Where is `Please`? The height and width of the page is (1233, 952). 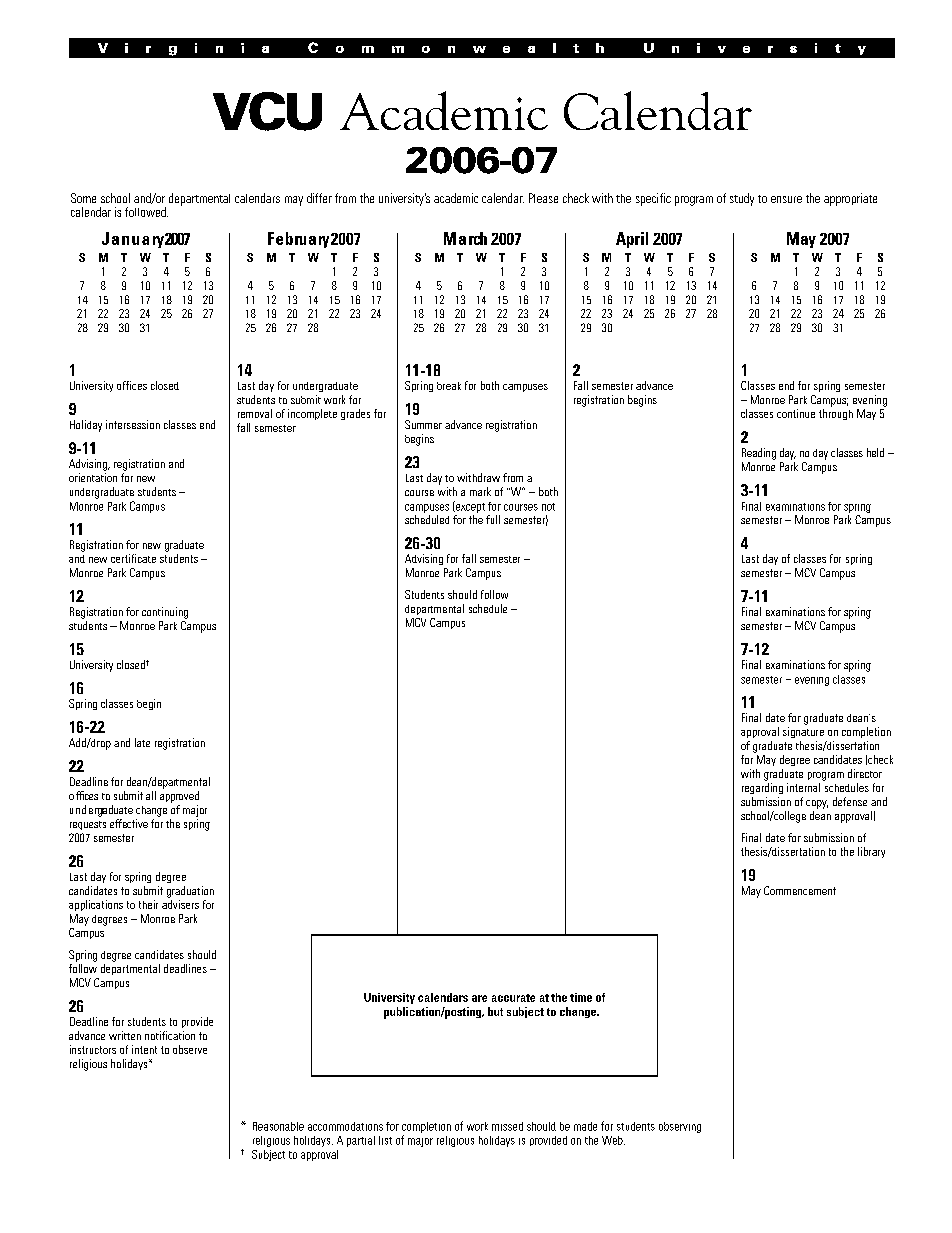 Please is located at coordinates (543, 198).
